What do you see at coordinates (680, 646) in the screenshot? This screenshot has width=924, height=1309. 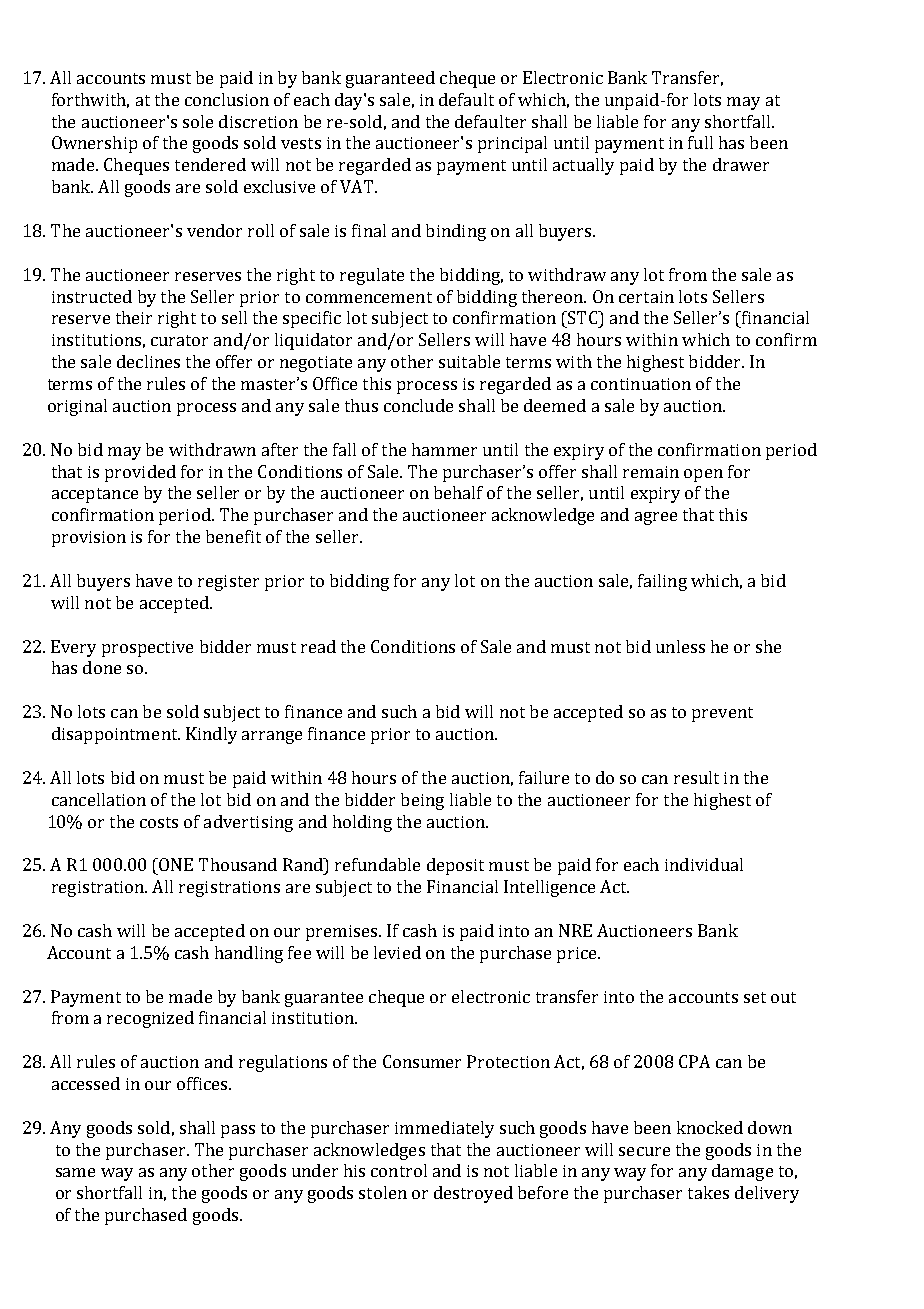 I see `unless` at bounding box center [680, 646].
